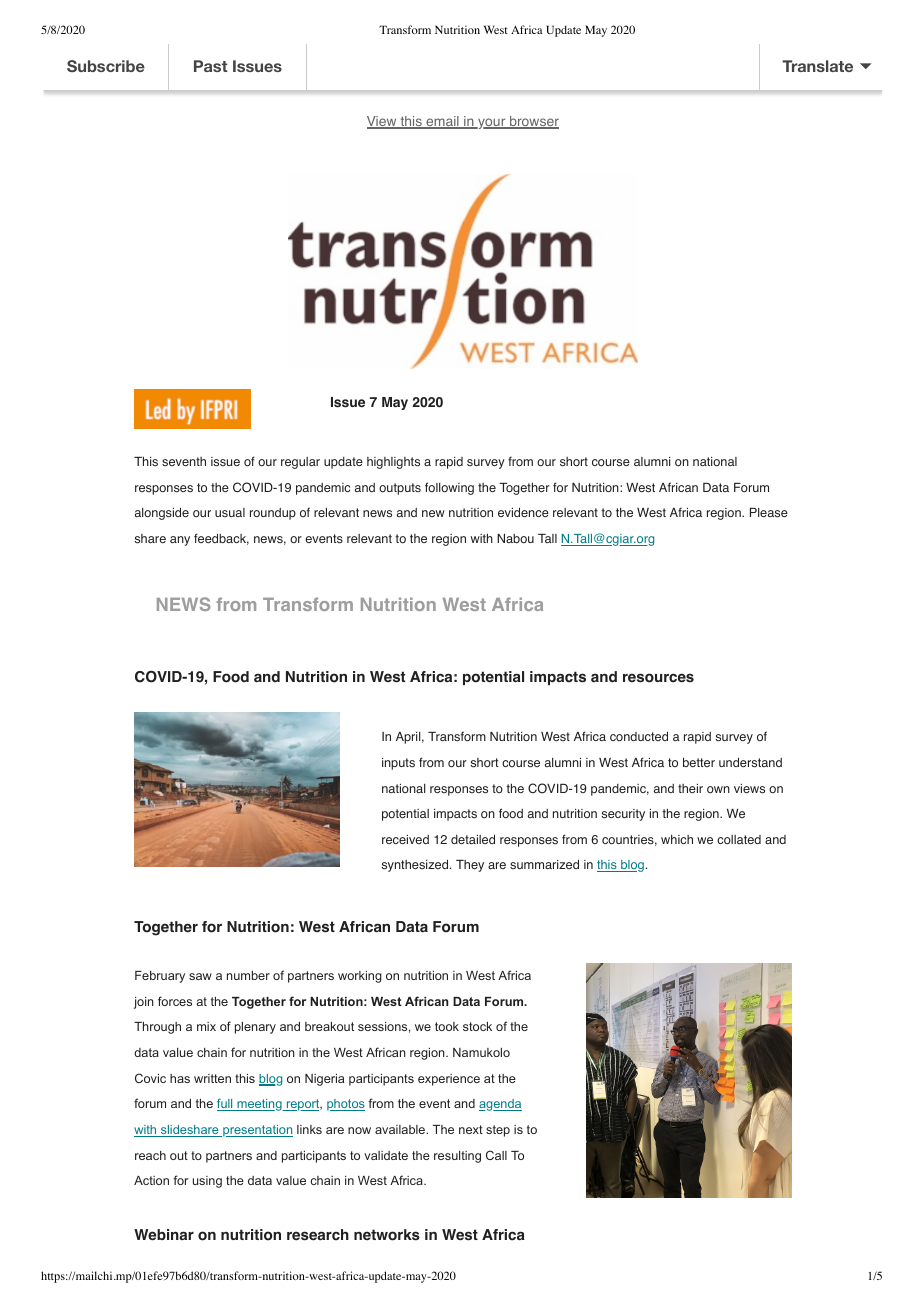 This image has width=924, height=1307. What do you see at coordinates (300, 463) in the image?
I see `regular` at bounding box center [300, 463].
